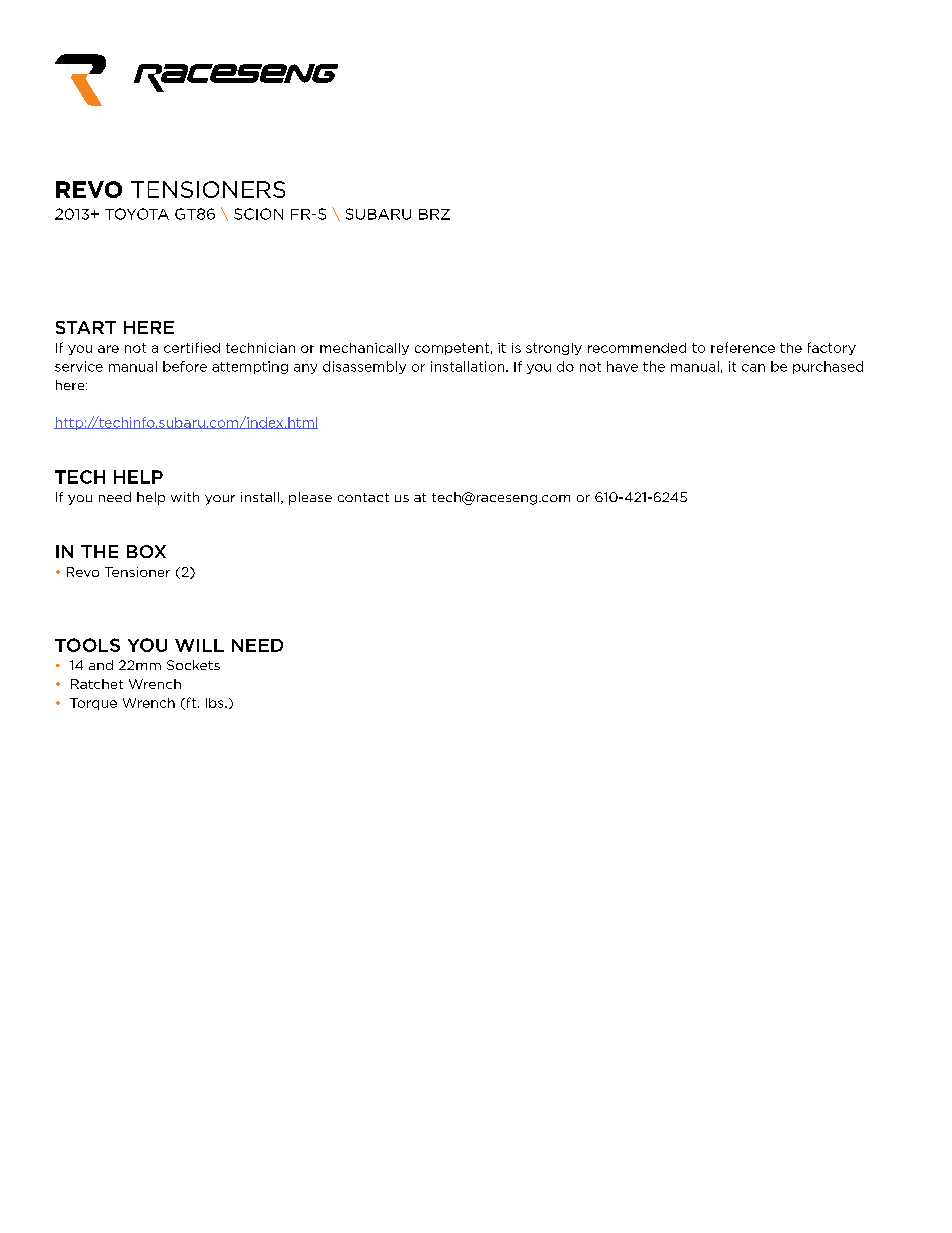 The image size is (952, 1233). I want to click on lbs, so click(216, 703).
